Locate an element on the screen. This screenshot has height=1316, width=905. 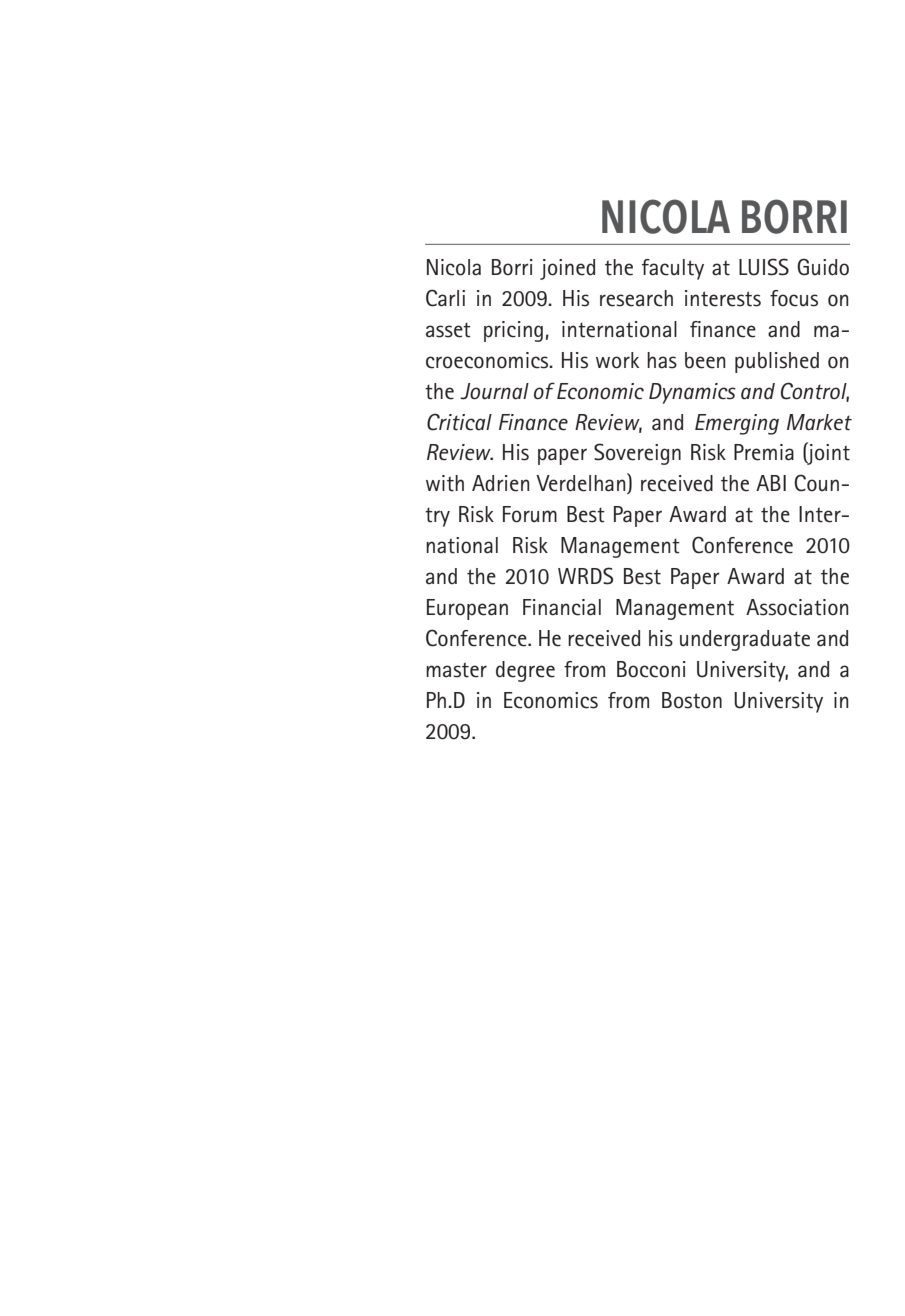
published is located at coordinates (777, 362).
